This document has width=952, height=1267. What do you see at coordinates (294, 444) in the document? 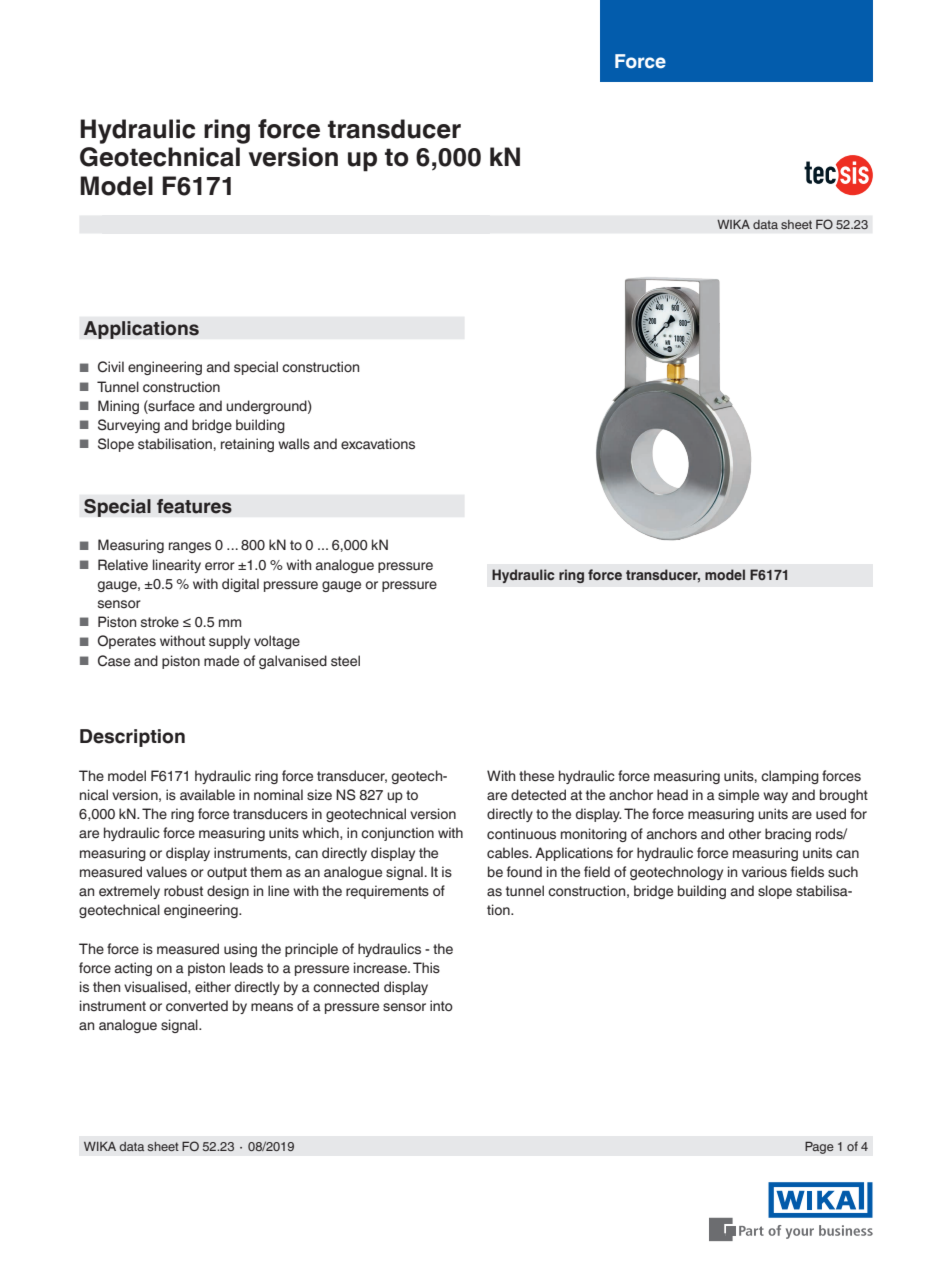
I see `walls` at bounding box center [294, 444].
